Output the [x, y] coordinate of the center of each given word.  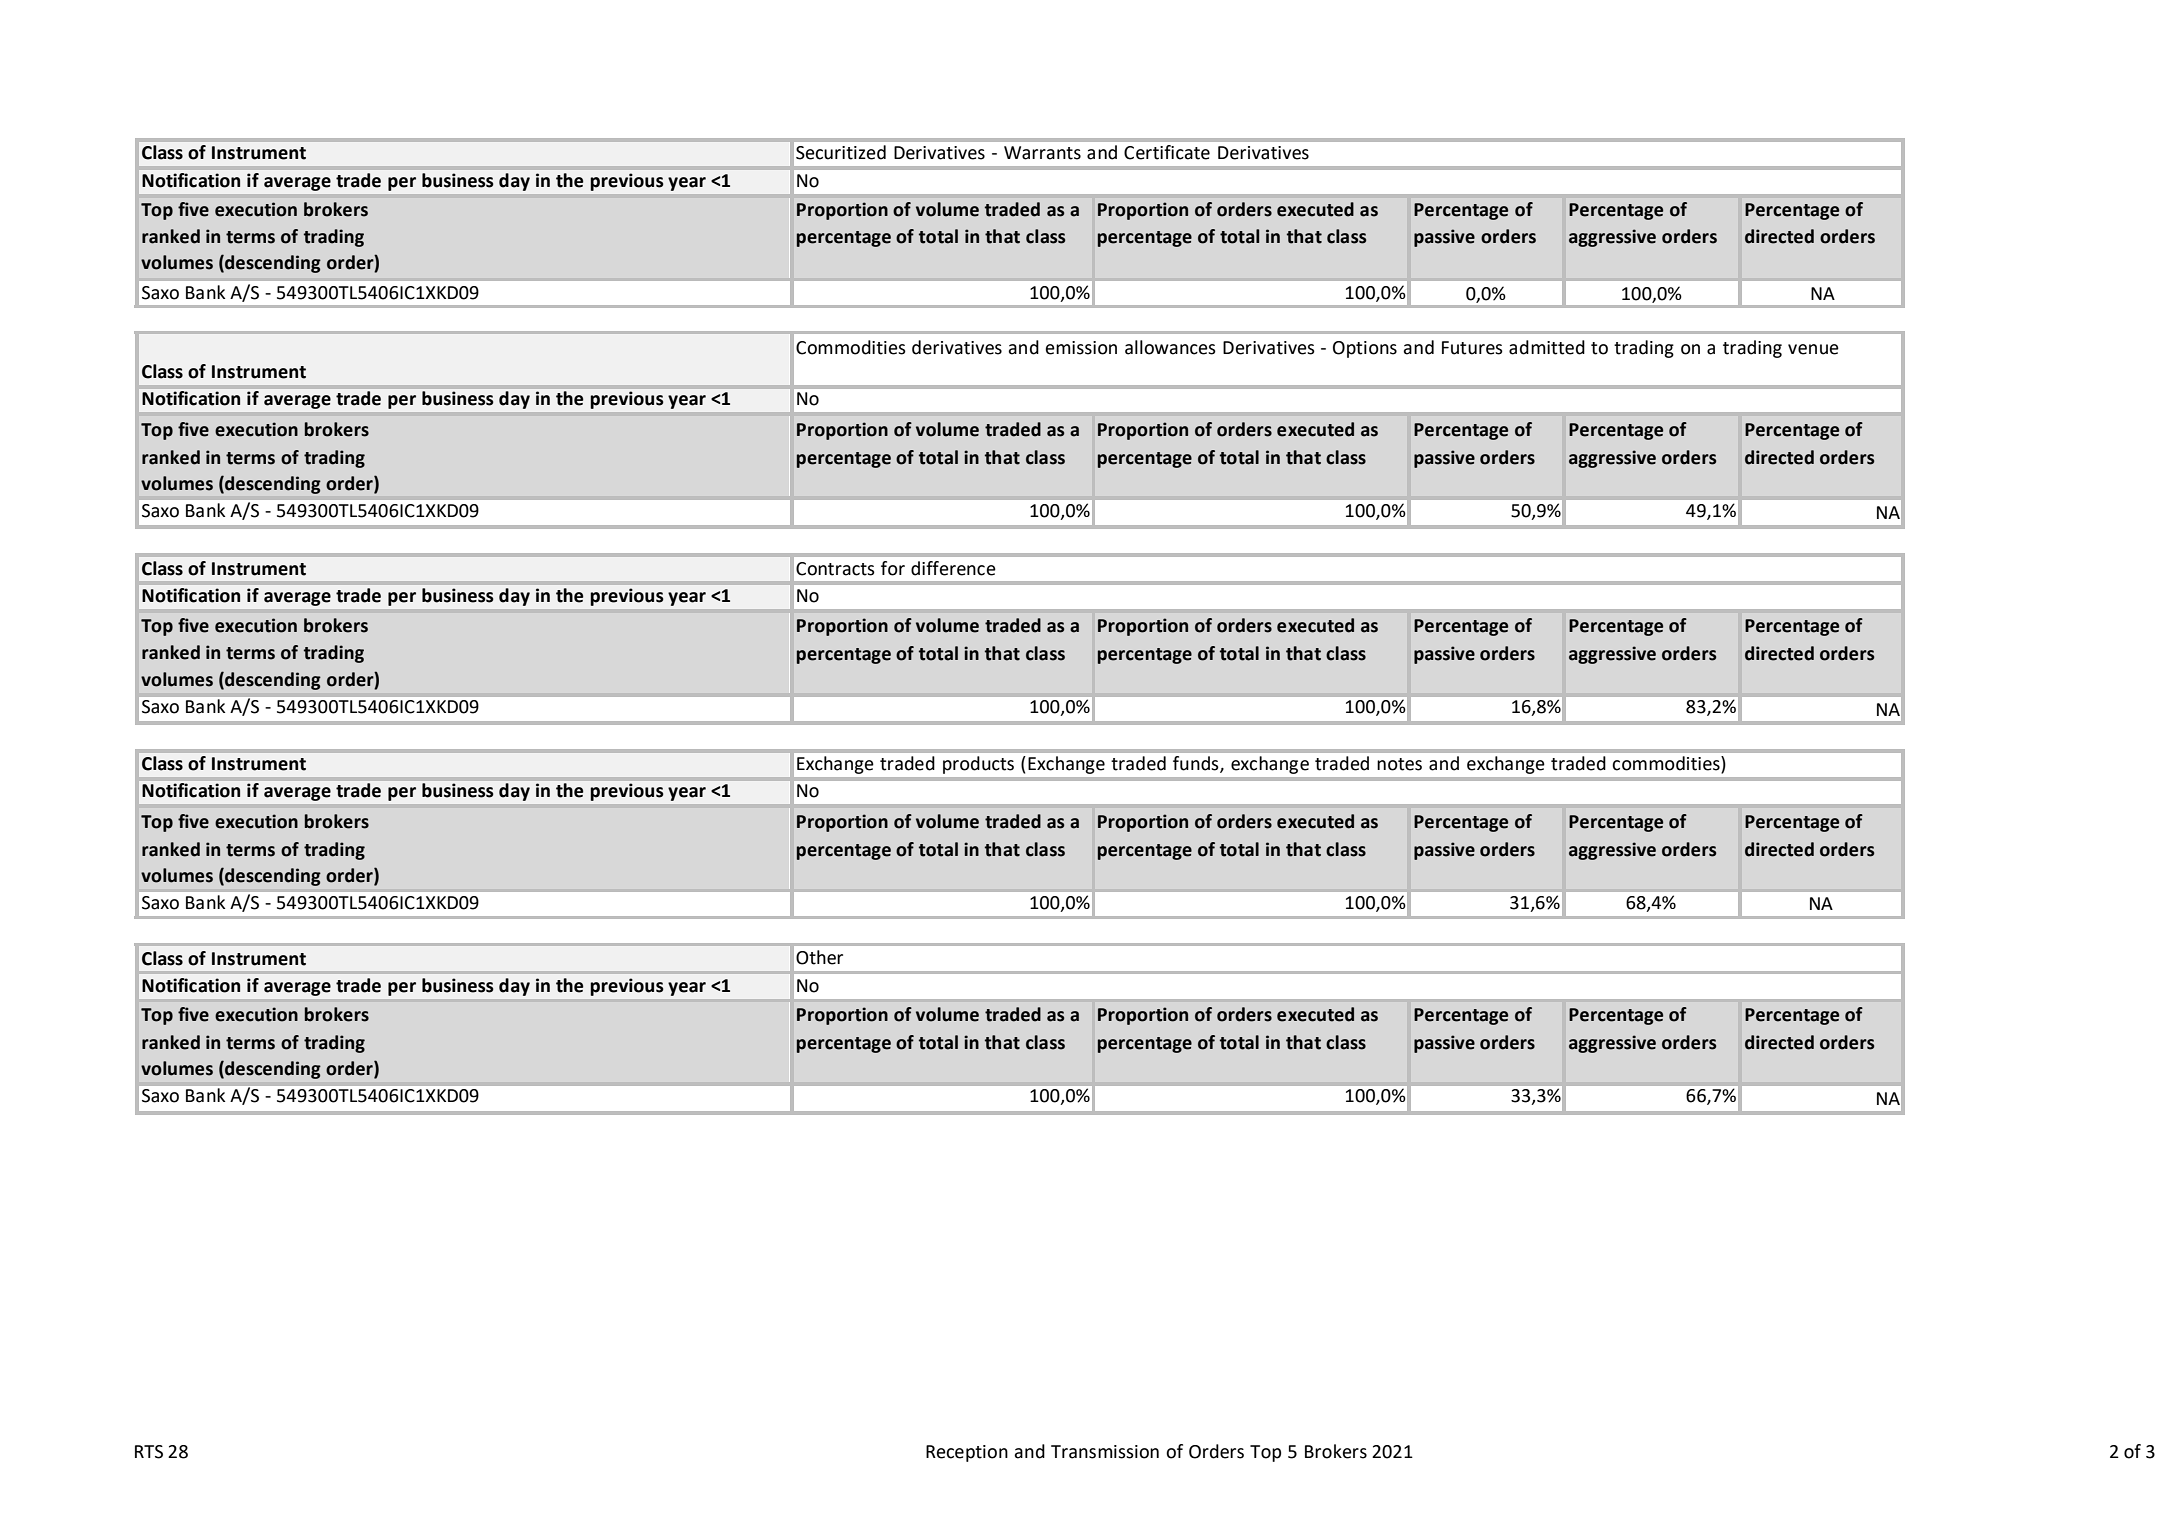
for [893, 568]
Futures [1472, 348]
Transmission [1105, 1452]
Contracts [835, 569]
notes [1399, 764]
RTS [149, 1452]
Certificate [1167, 152]
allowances [1170, 347]
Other [819, 957]
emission [1081, 348]
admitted [1547, 347]
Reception [967, 1453]
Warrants [1042, 153]
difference [953, 568]
